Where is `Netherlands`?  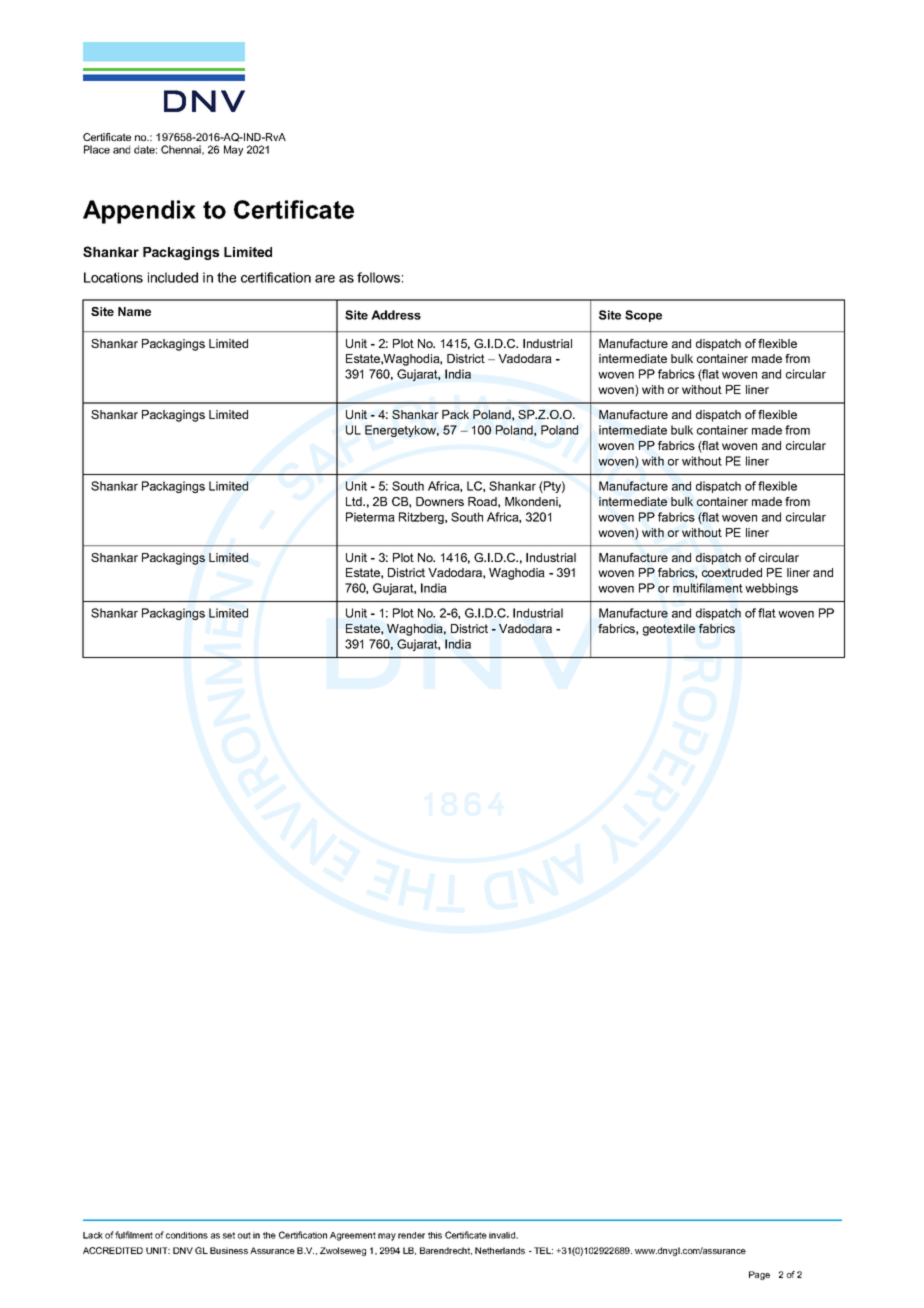 Netherlands is located at coordinates (500, 1250).
